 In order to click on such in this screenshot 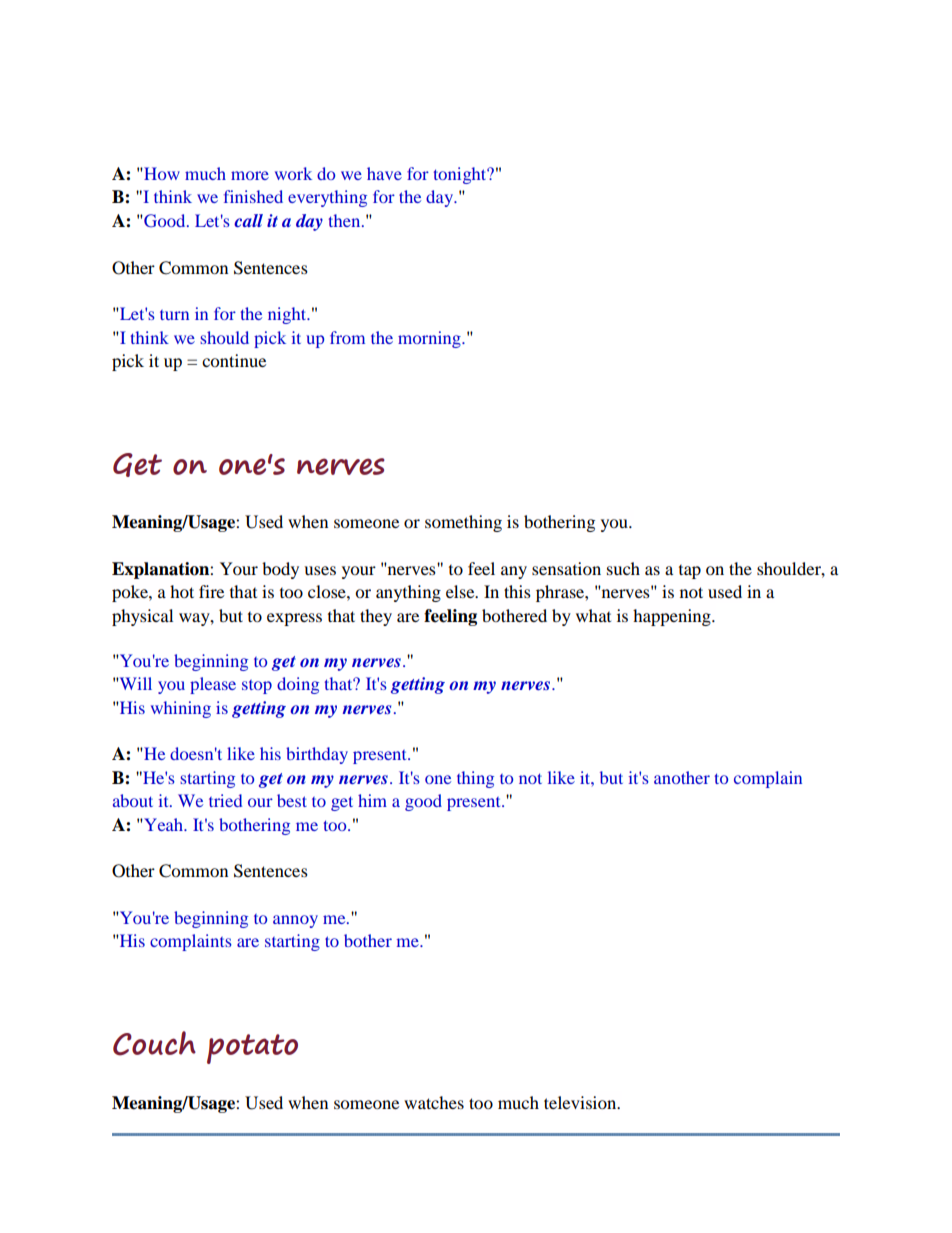, I will do `click(623, 568)`.
